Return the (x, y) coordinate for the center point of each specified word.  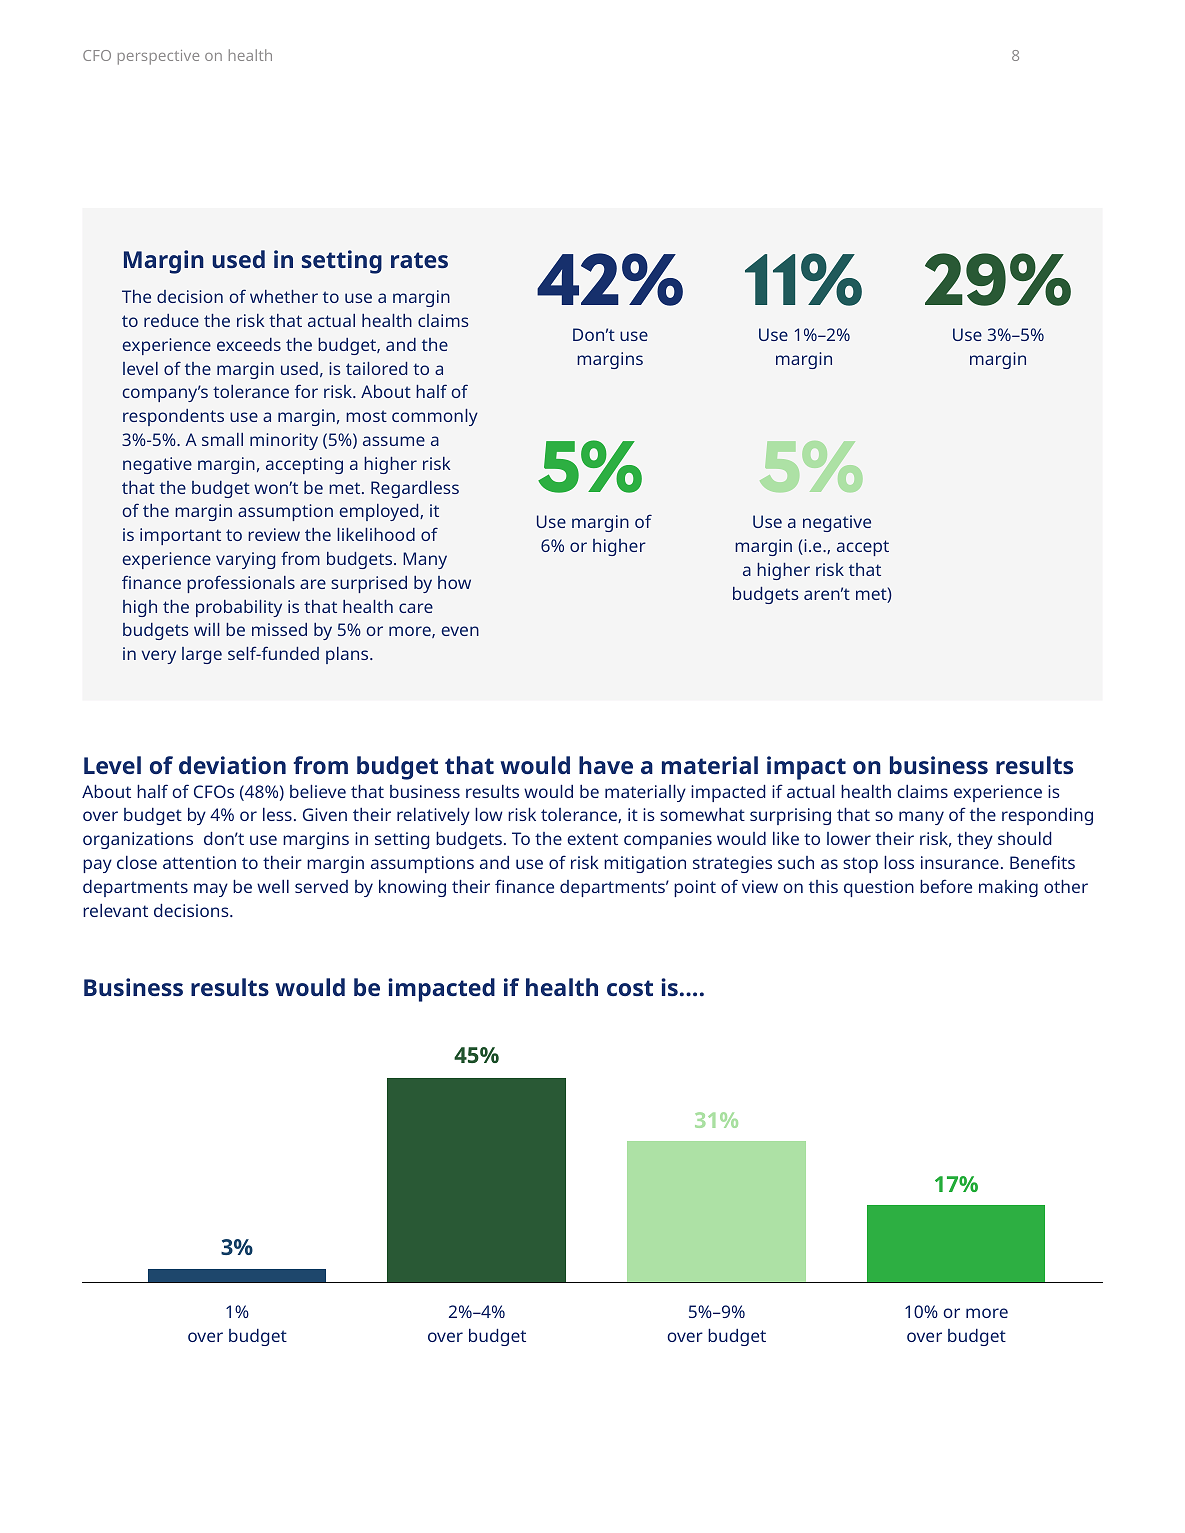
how (454, 582)
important (180, 536)
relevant (115, 910)
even (460, 631)
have (606, 765)
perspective (158, 57)
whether (284, 296)
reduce (171, 320)
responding (1047, 816)
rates (419, 260)
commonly (435, 417)
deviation (232, 765)
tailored (376, 368)
